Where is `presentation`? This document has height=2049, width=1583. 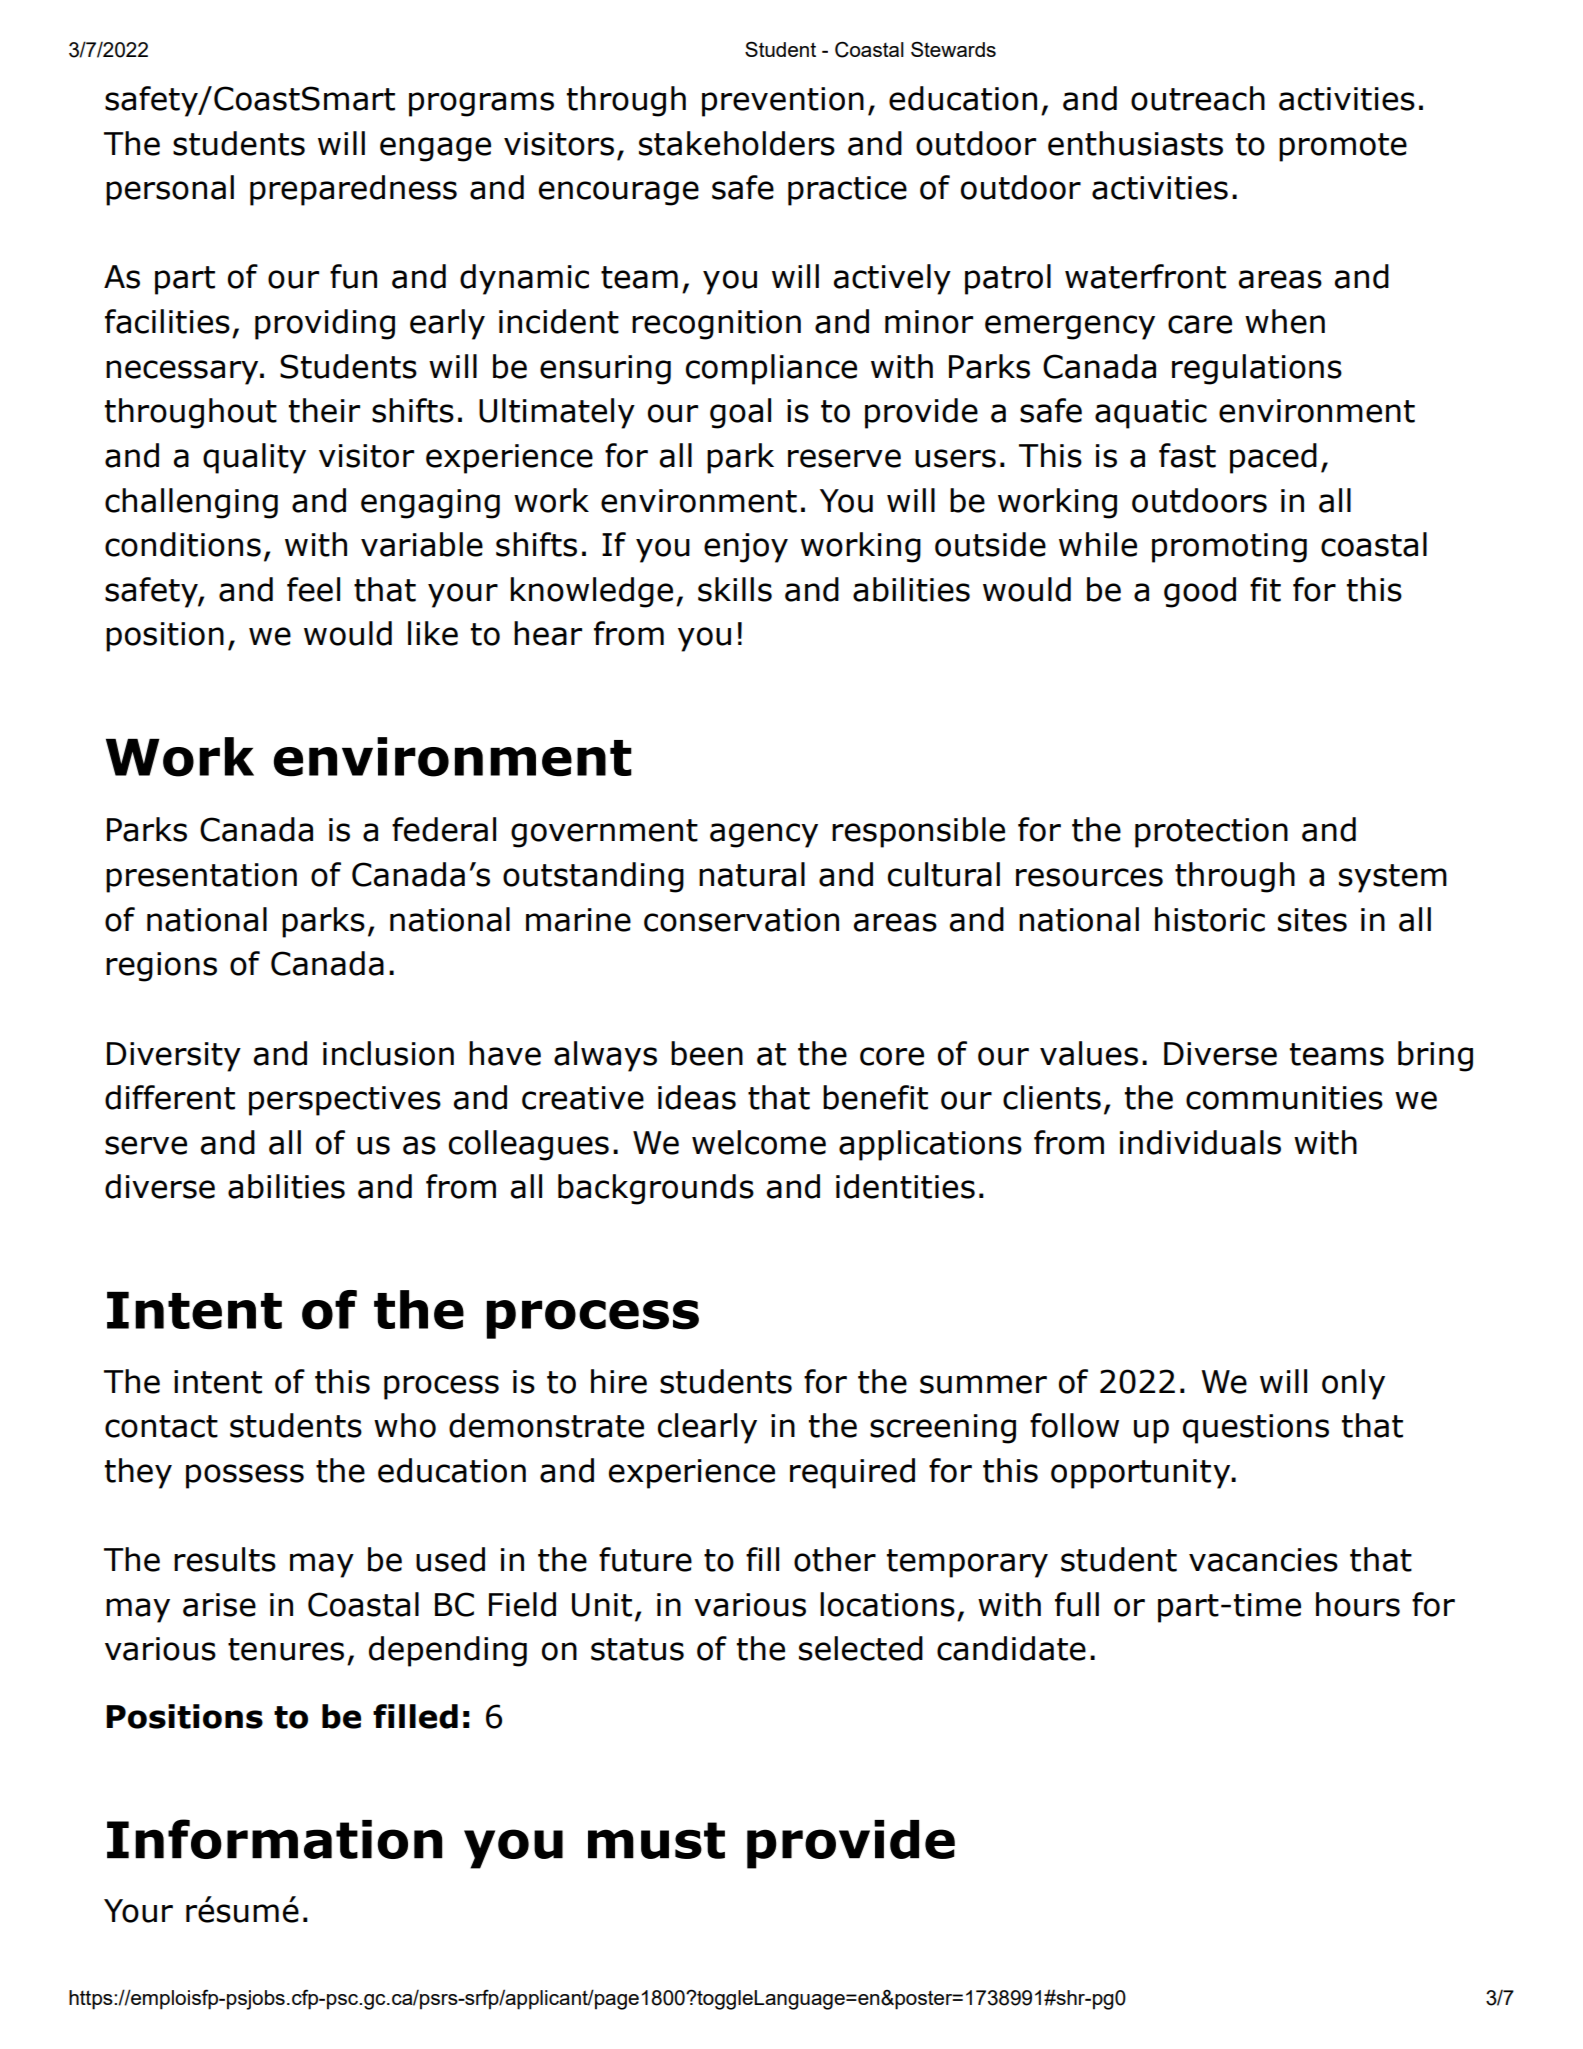 presentation is located at coordinates (201, 878).
